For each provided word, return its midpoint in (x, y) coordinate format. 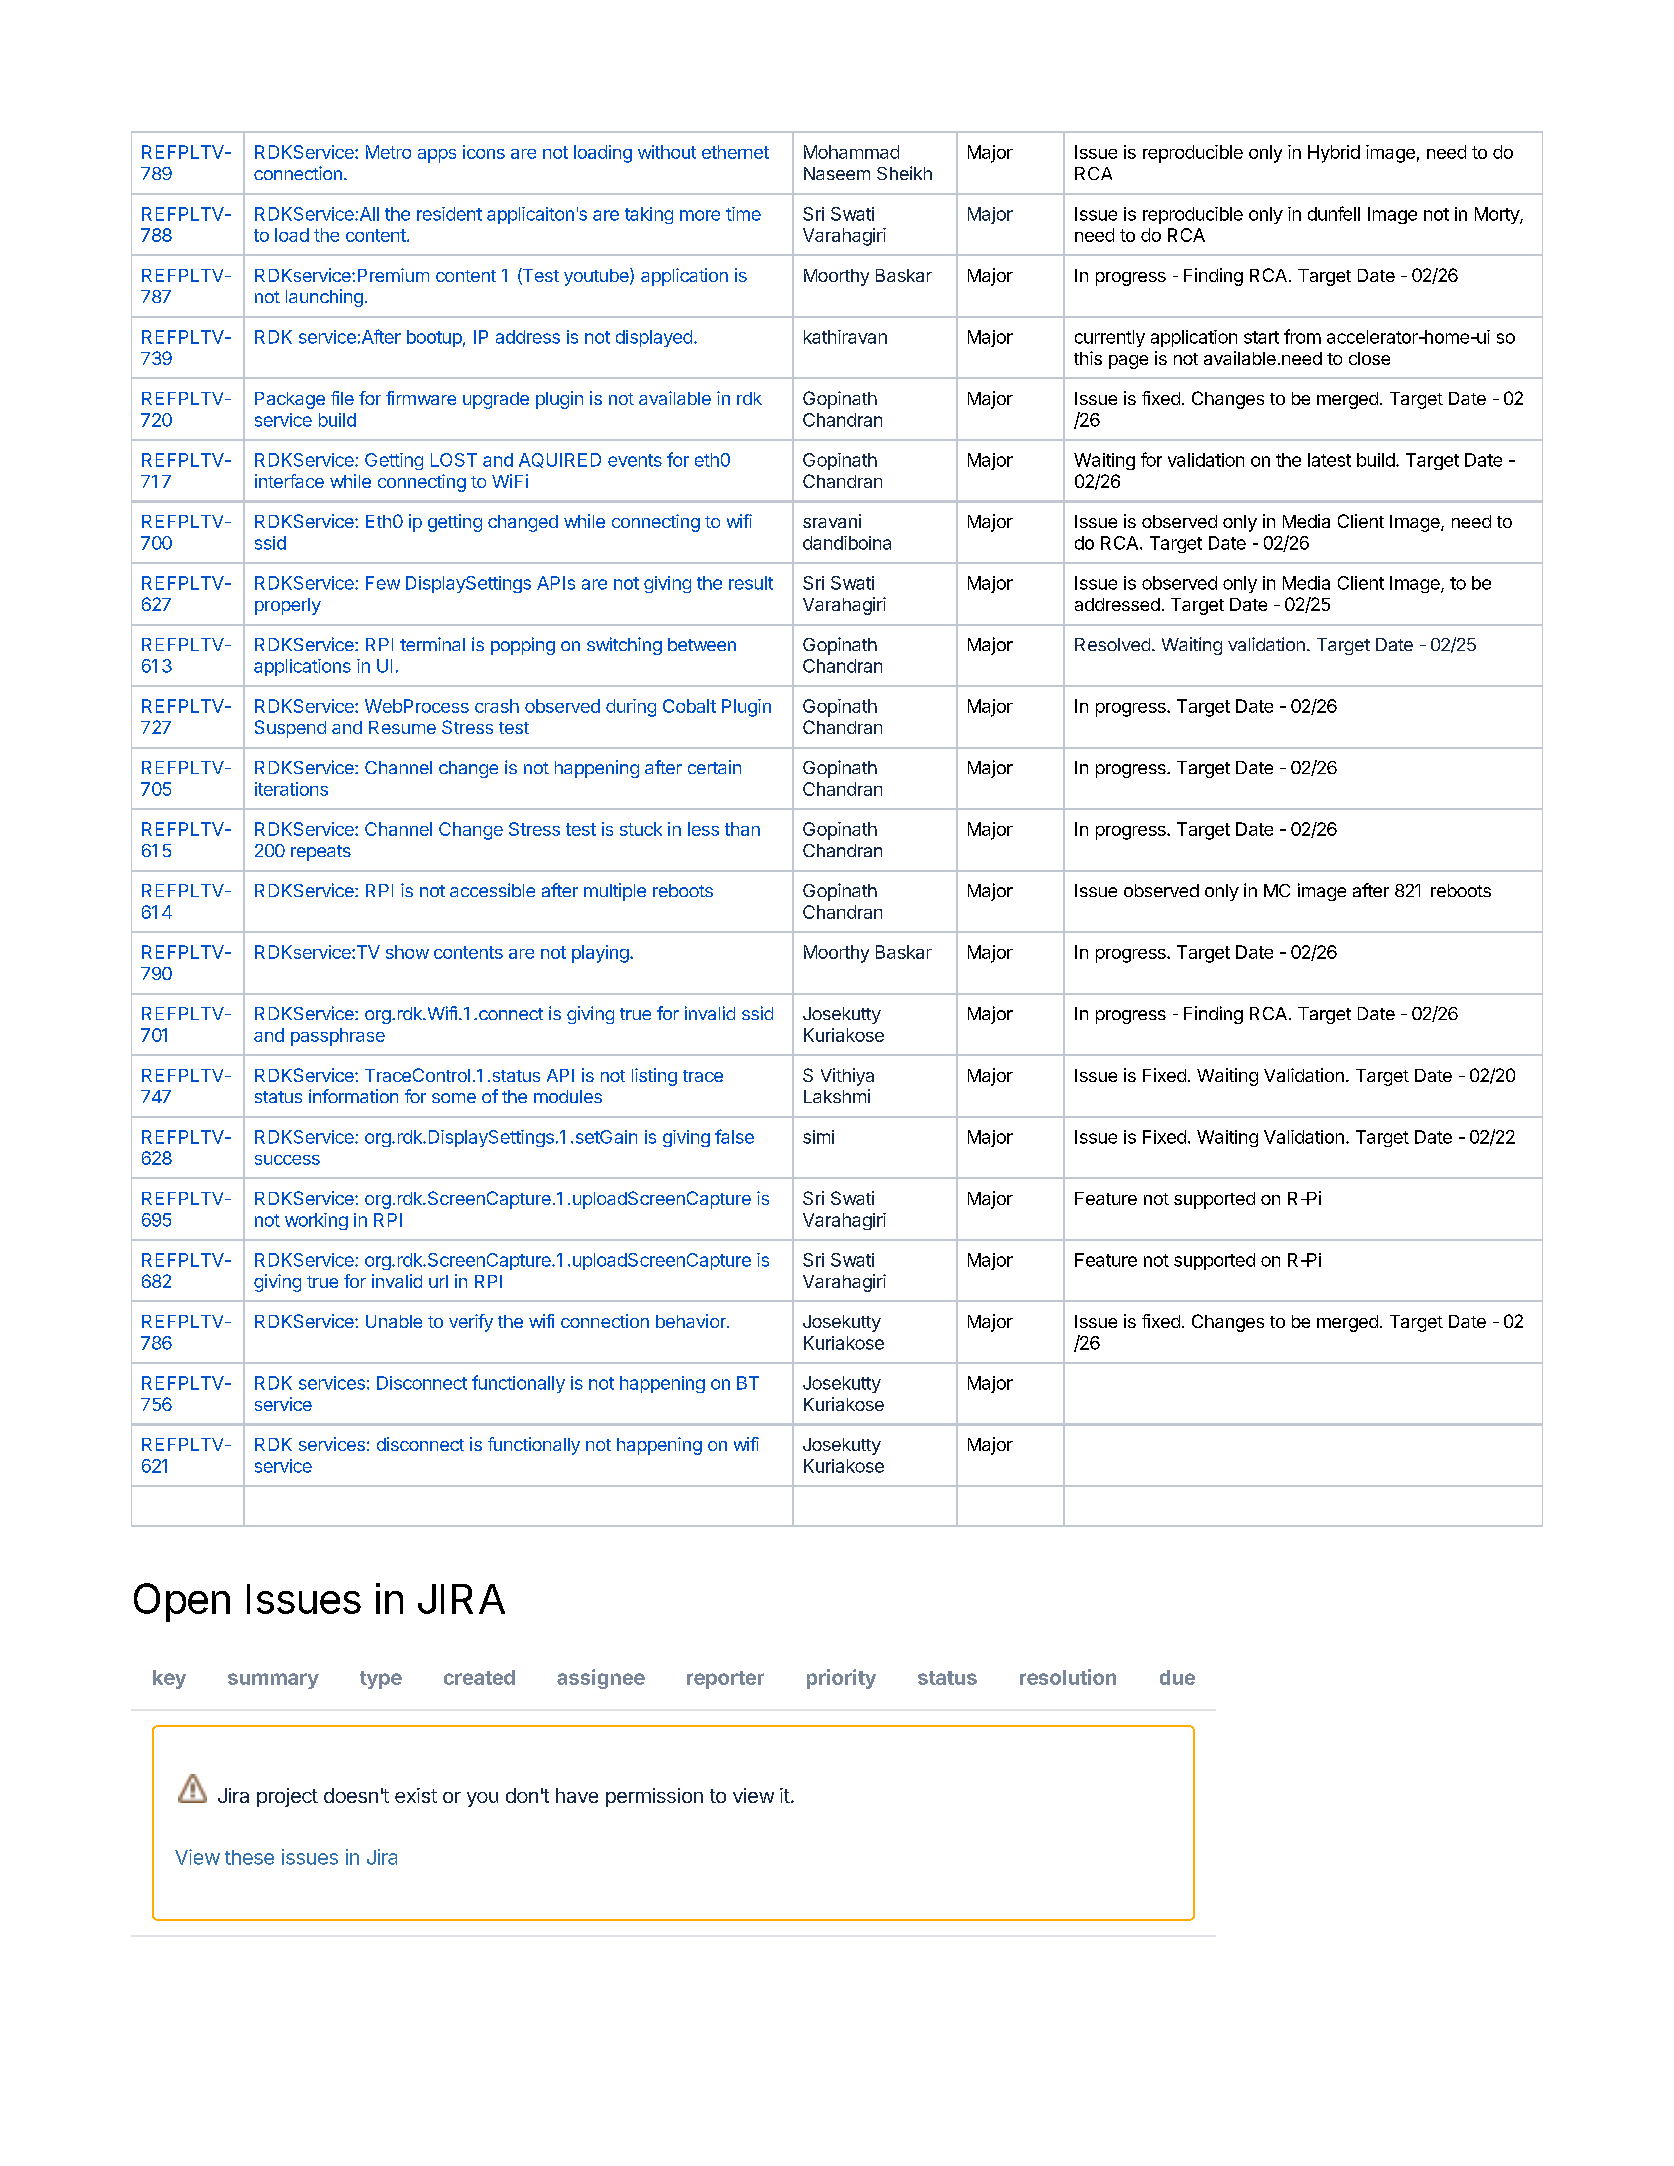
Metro (388, 152)
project (287, 1797)
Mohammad (851, 152)
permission (654, 1797)
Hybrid (1334, 154)
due (1177, 1677)
